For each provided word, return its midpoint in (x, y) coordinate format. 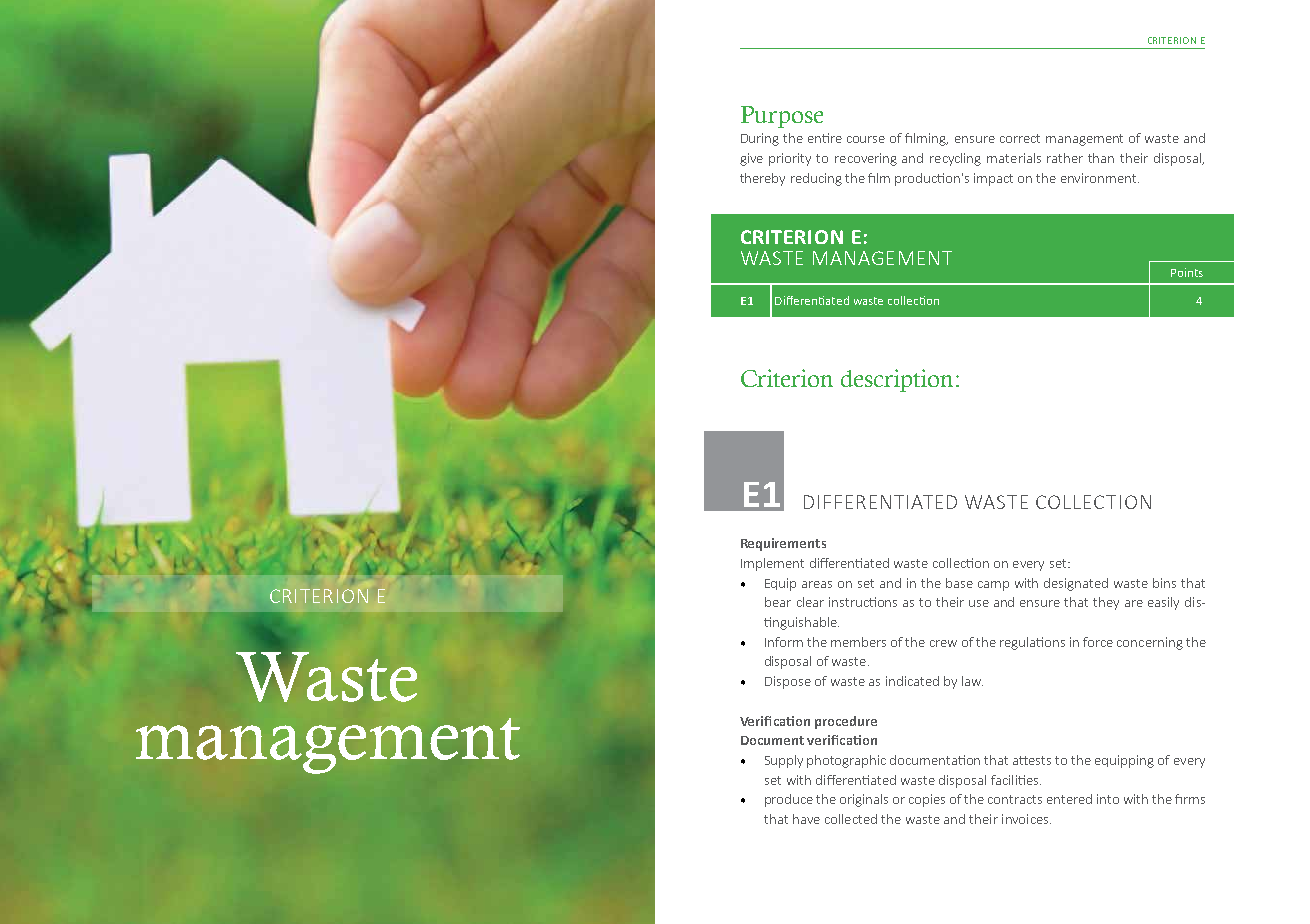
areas (817, 584)
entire (825, 138)
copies (927, 800)
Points (1187, 272)
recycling (955, 159)
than (1101, 158)
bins (1164, 583)
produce (789, 800)
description (899, 380)
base (959, 583)
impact (993, 179)
